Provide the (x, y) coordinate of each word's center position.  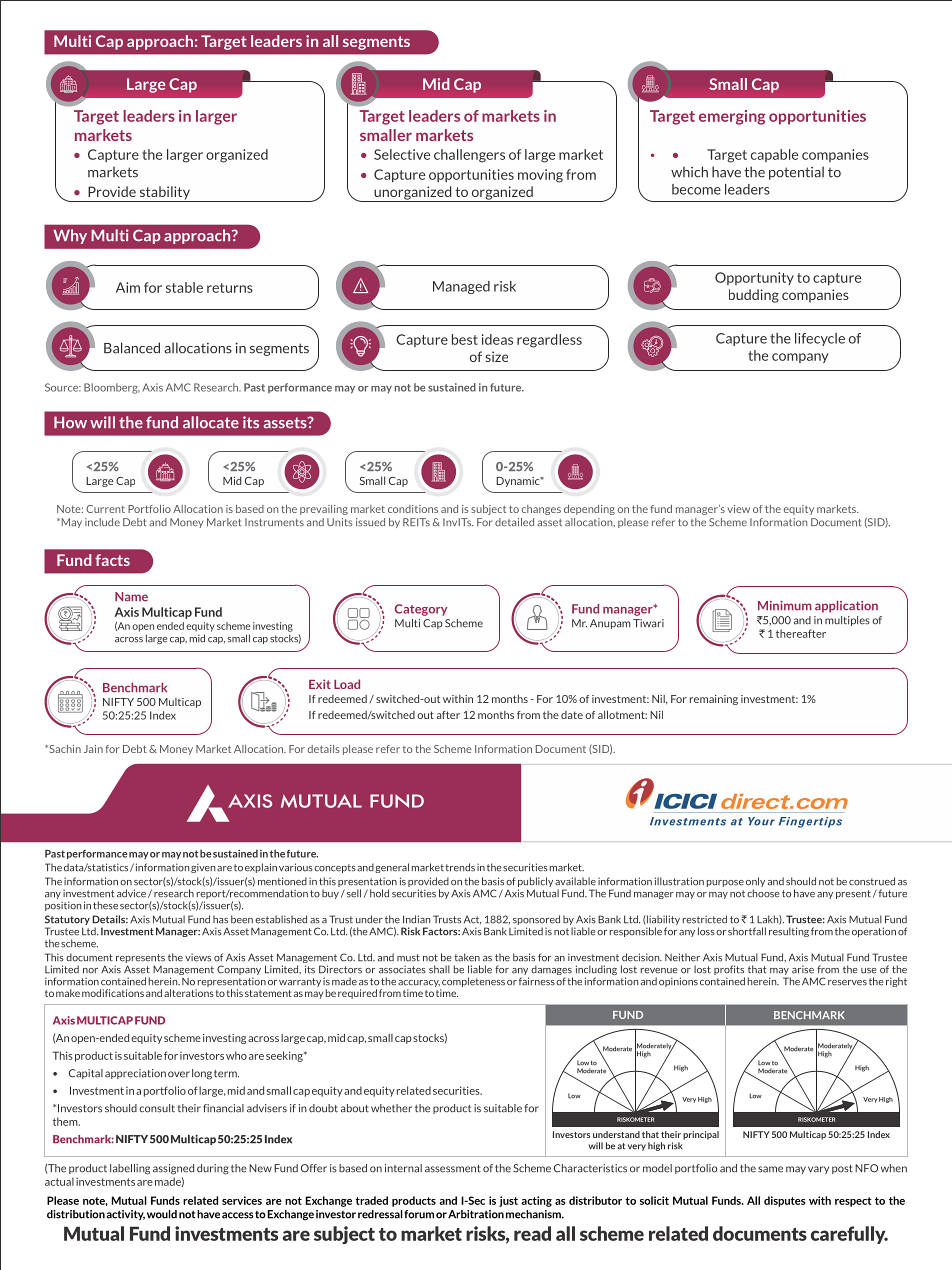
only (755, 883)
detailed (514, 522)
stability (164, 194)
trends (460, 867)
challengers (469, 156)
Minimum (785, 605)
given (203, 868)
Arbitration (476, 1214)
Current (105, 509)
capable (774, 155)
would (162, 1214)
